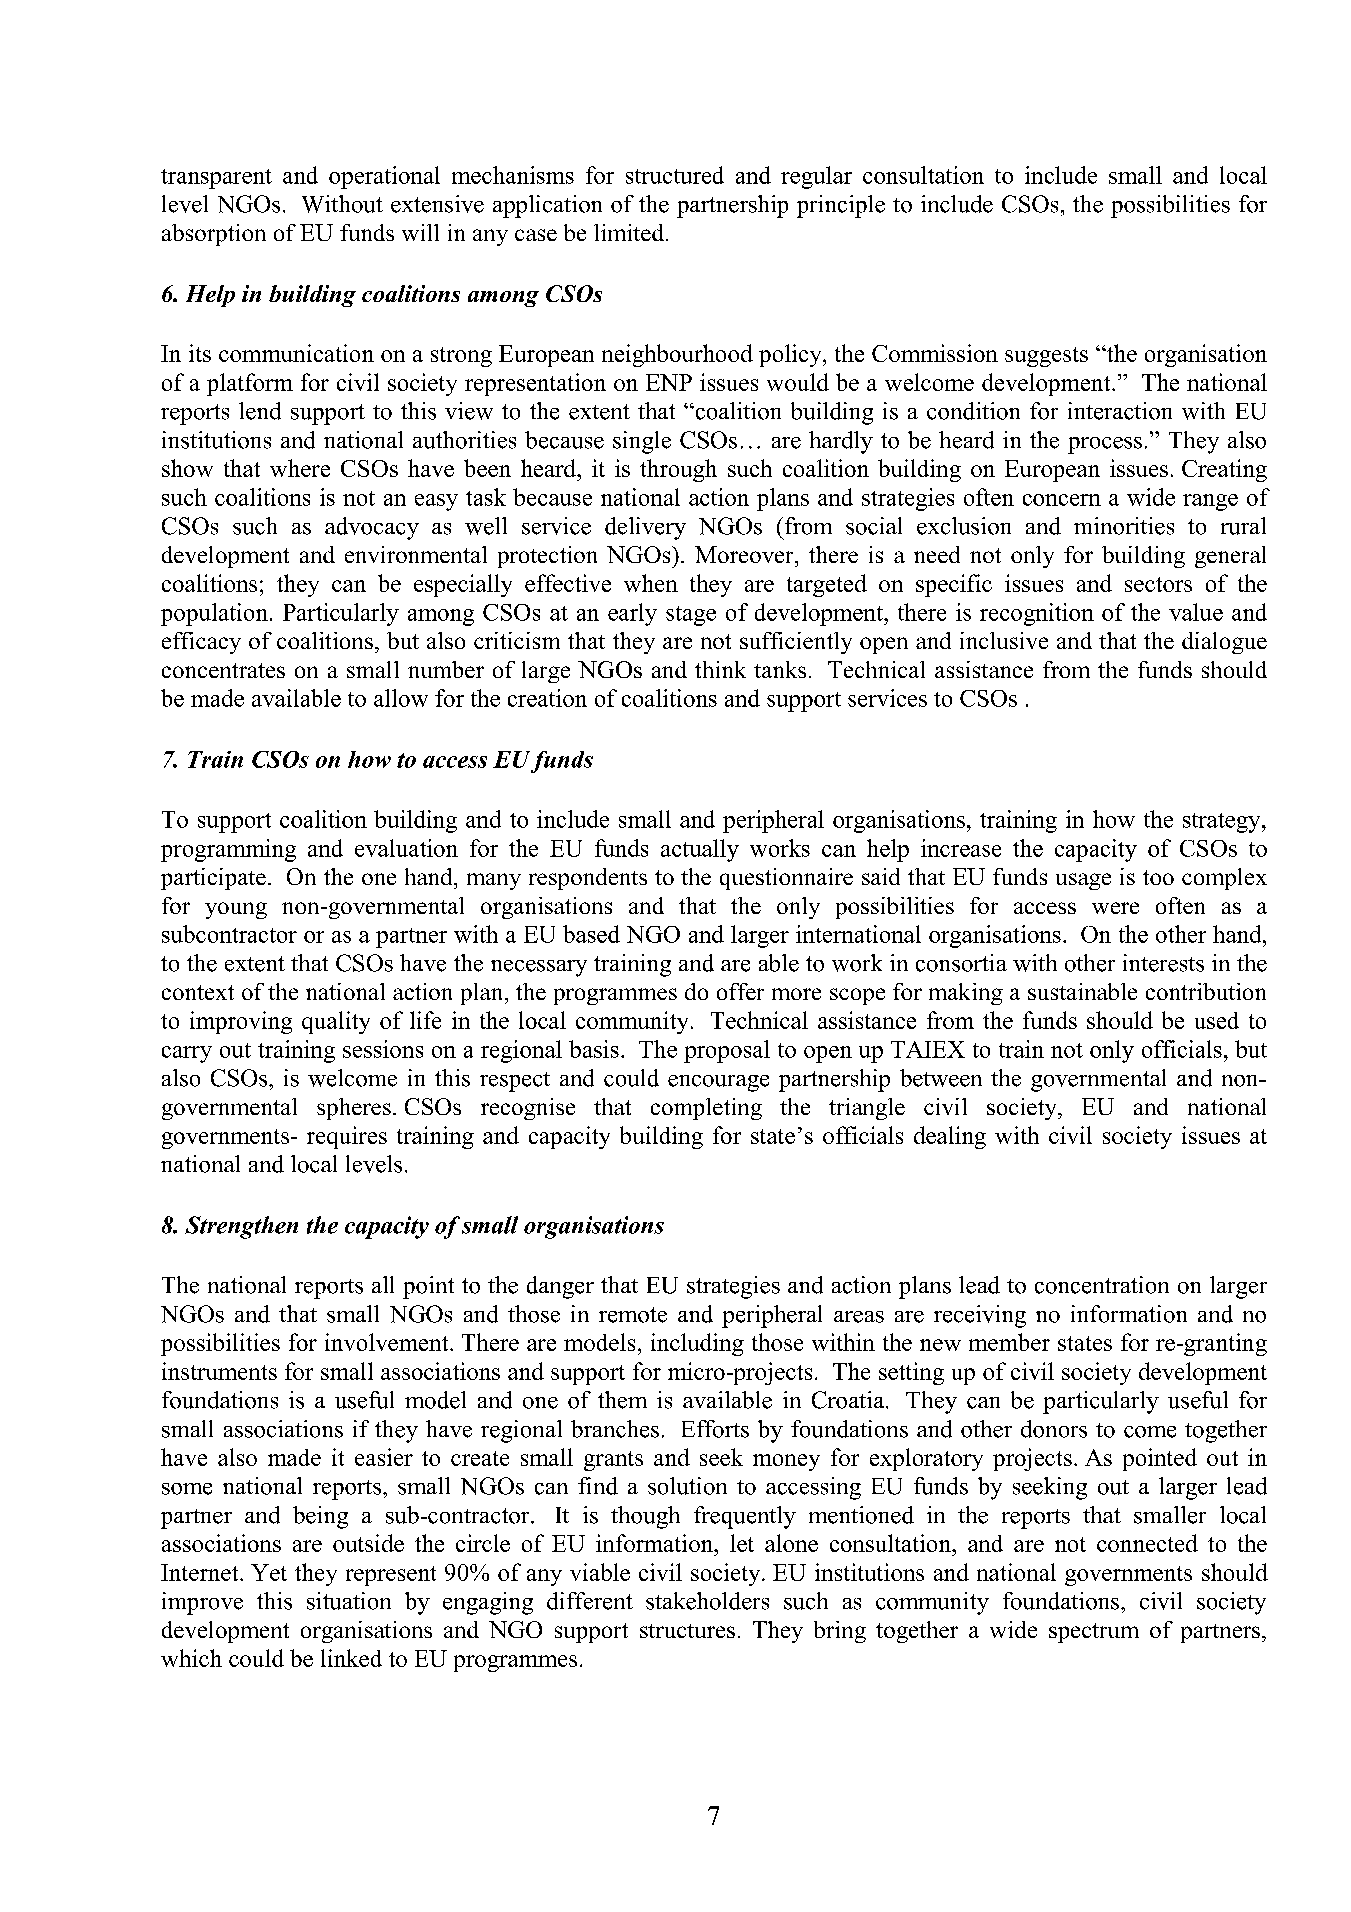 Image resolution: width=1351 pixels, height=1912 pixels. I want to click on spectrum, so click(1094, 1633).
